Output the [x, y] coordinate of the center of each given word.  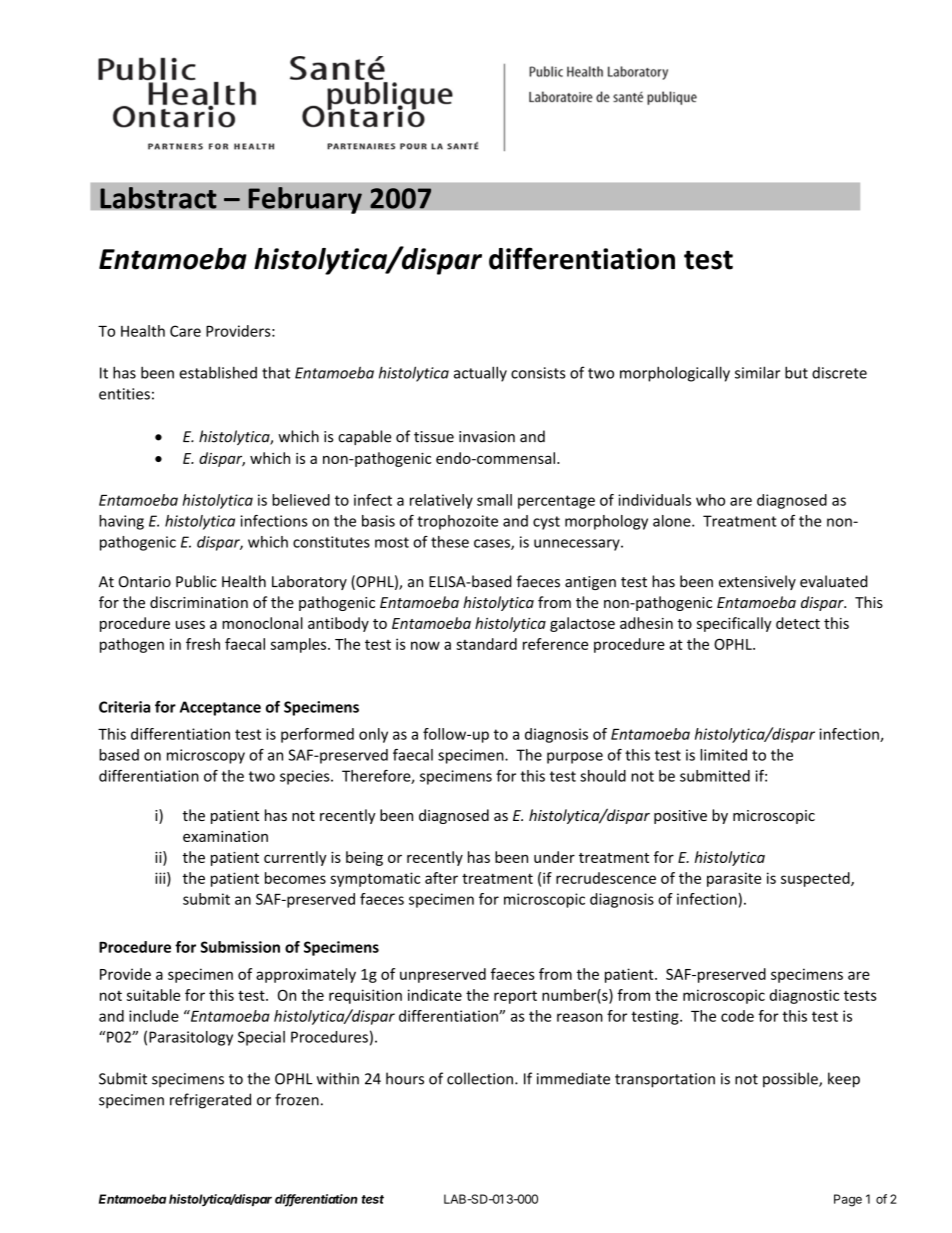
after [441, 878]
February [305, 200]
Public [196, 581]
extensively [757, 582]
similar [757, 372]
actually [480, 374]
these [450, 542]
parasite [734, 879]
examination [225, 836]
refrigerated [210, 1101]
